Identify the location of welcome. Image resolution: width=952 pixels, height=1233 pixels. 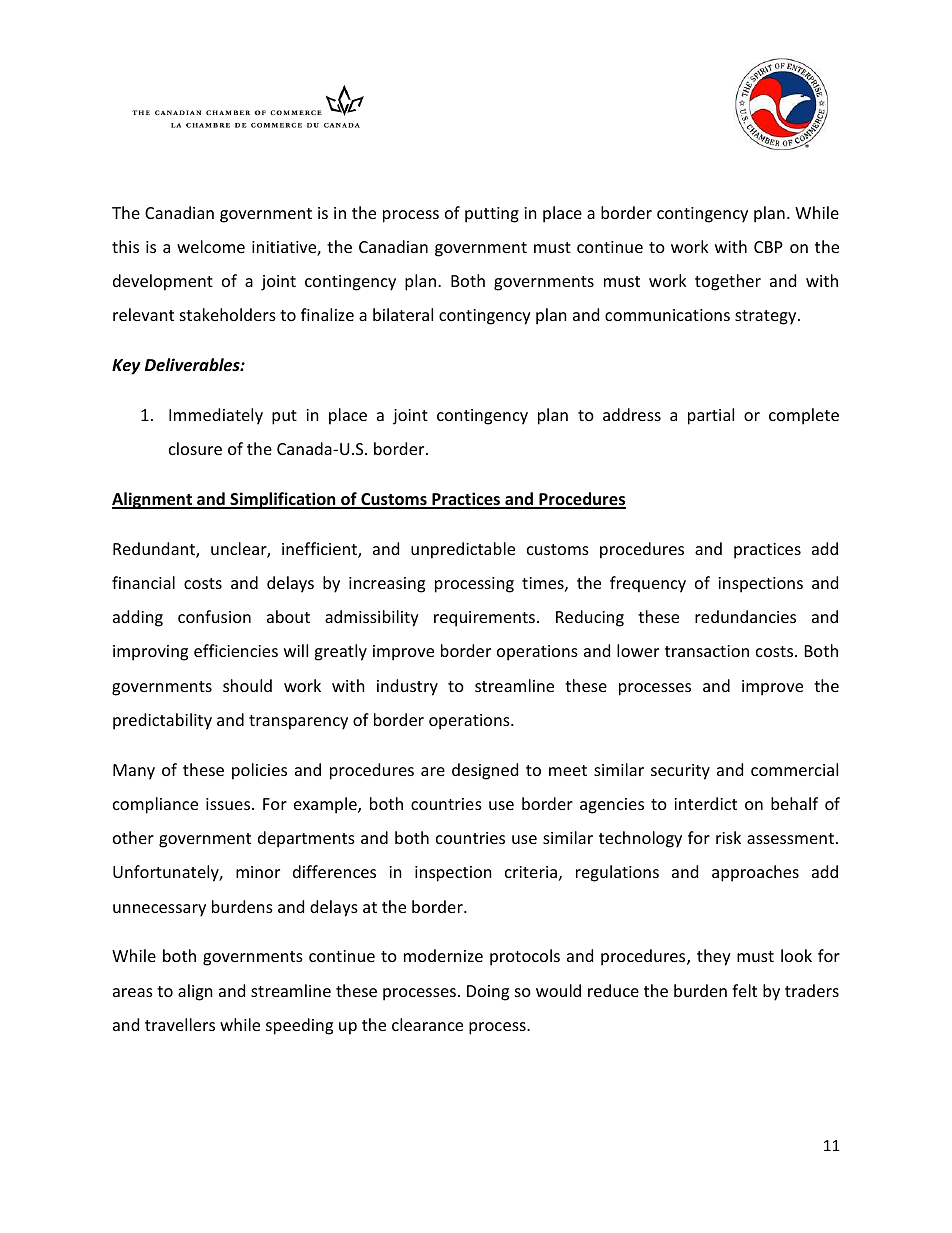
(211, 246).
